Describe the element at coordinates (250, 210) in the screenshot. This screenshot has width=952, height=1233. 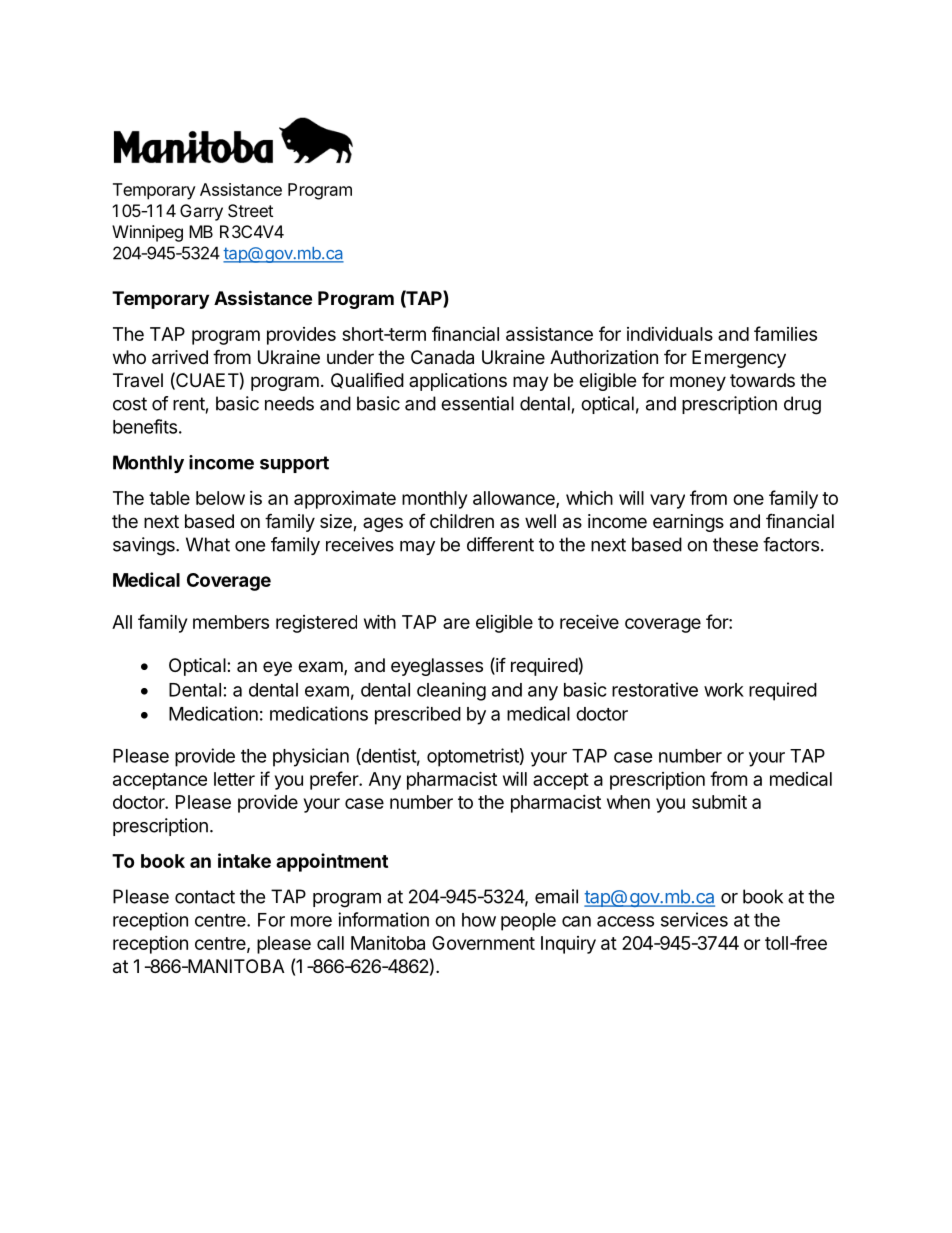
I see `Street` at that location.
